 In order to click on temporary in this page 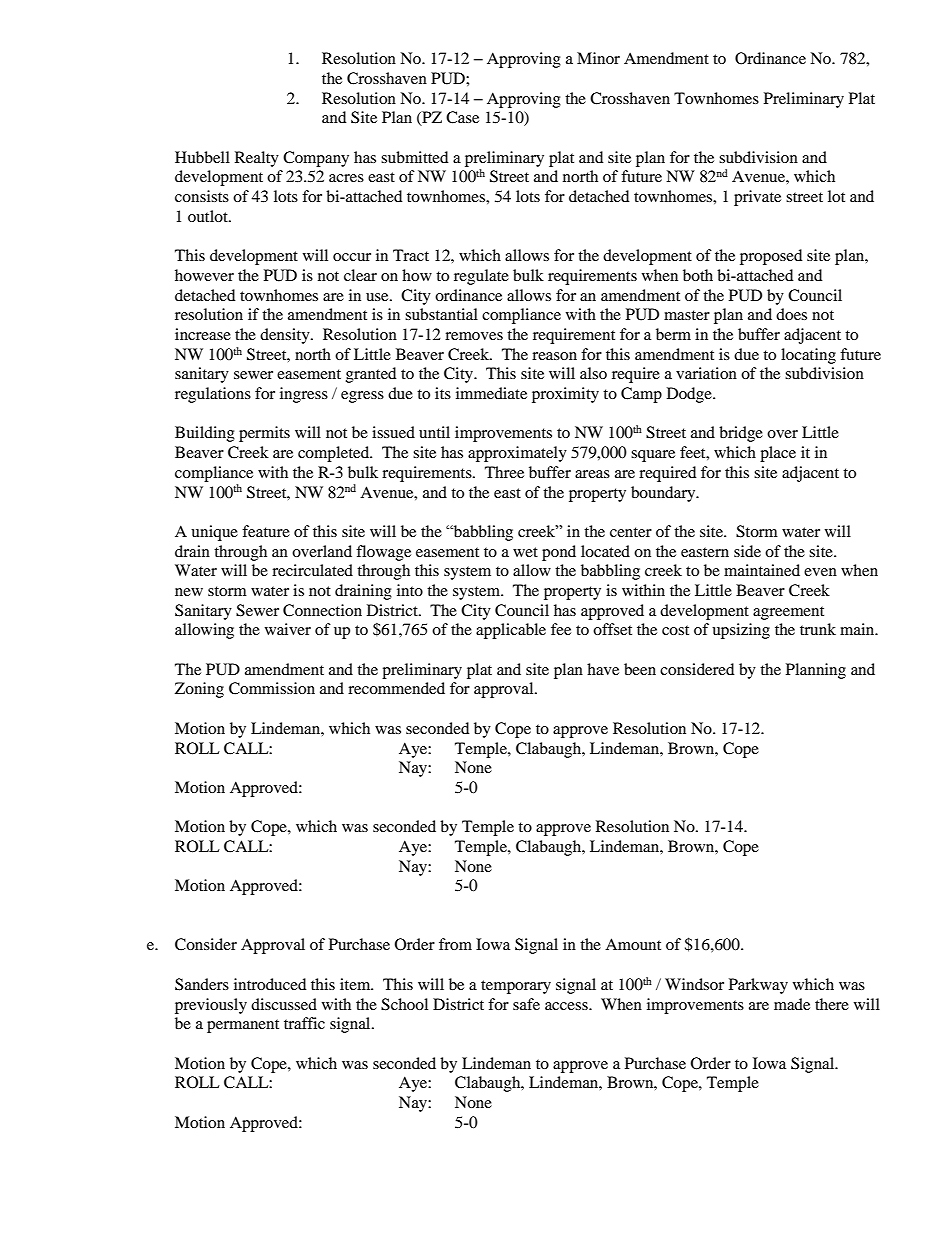, I will do `click(516, 987)`.
